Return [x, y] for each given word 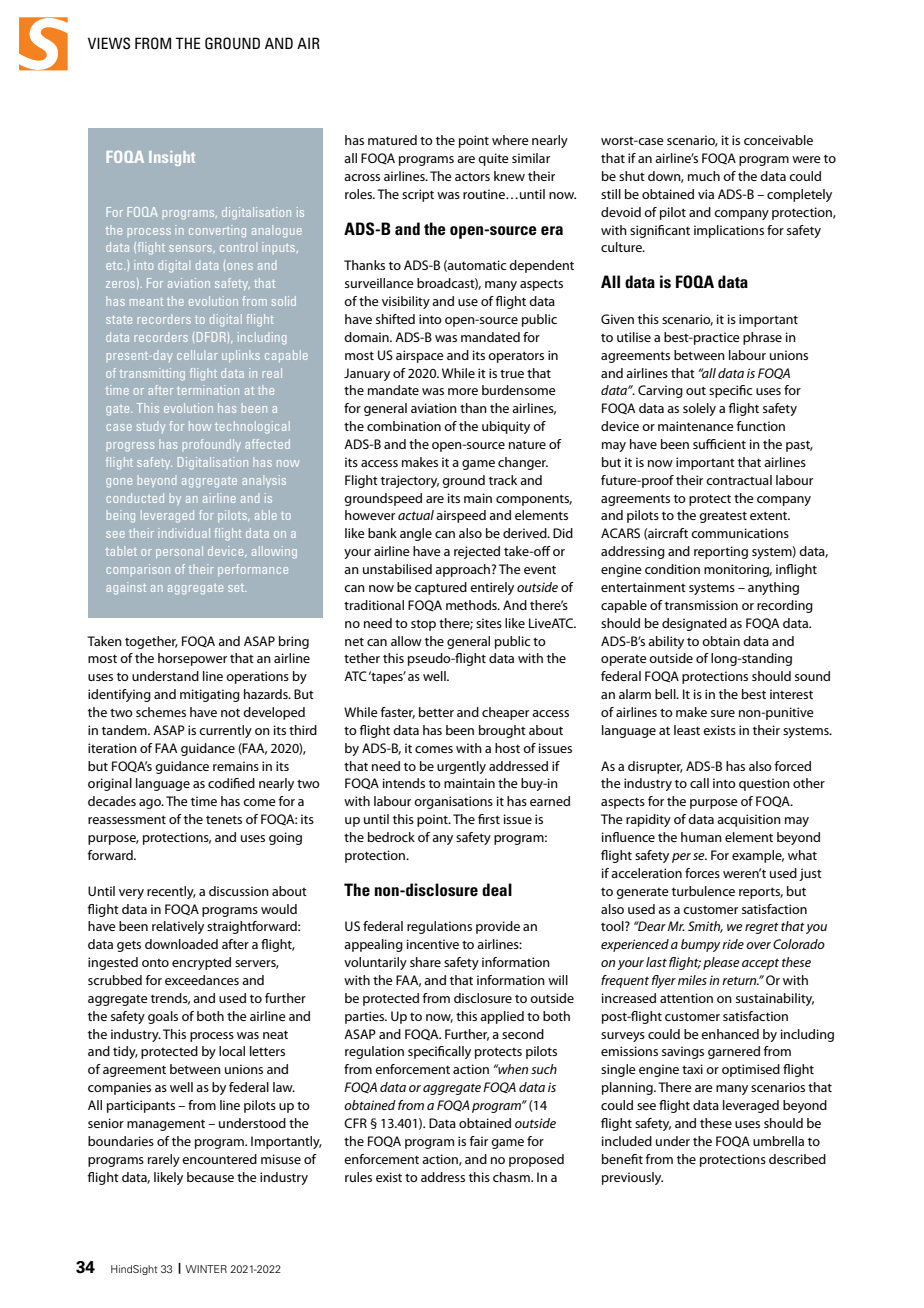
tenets [224, 819]
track [503, 480]
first [489, 819]
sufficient [719, 444]
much [704, 176]
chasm [512, 1177]
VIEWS [109, 43]
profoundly [212, 445]
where [510, 140]
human [701, 837]
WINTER [206, 1269]
